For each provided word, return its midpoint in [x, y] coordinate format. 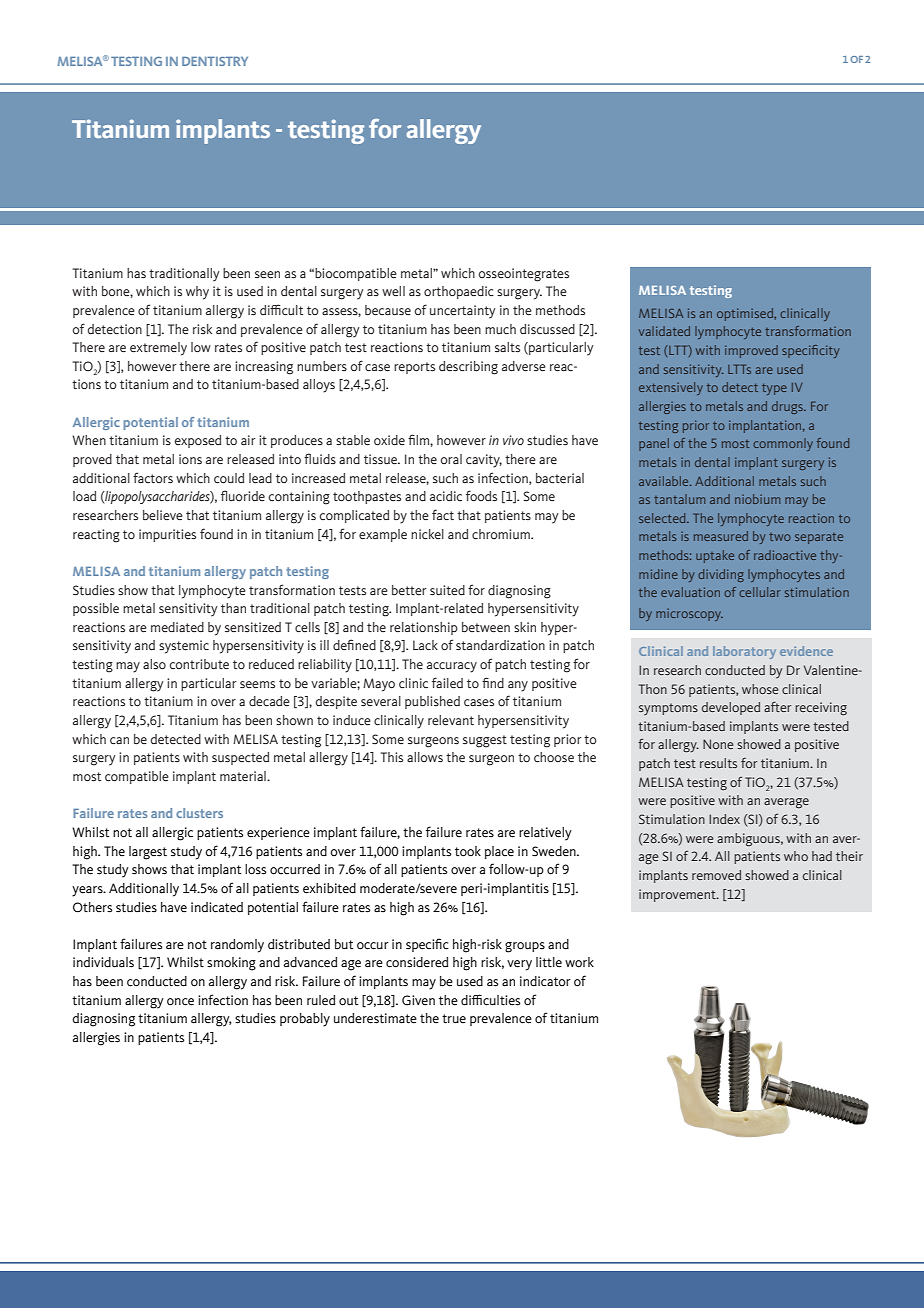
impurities [167, 535]
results [718, 763]
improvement [678, 895]
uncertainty [463, 312]
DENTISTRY [215, 61]
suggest [485, 741]
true [454, 1019]
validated [664, 331]
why [197, 293]
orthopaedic [459, 292]
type [774, 389]
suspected [240, 758]
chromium [502, 534]
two [780, 537]
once [180, 1002]
